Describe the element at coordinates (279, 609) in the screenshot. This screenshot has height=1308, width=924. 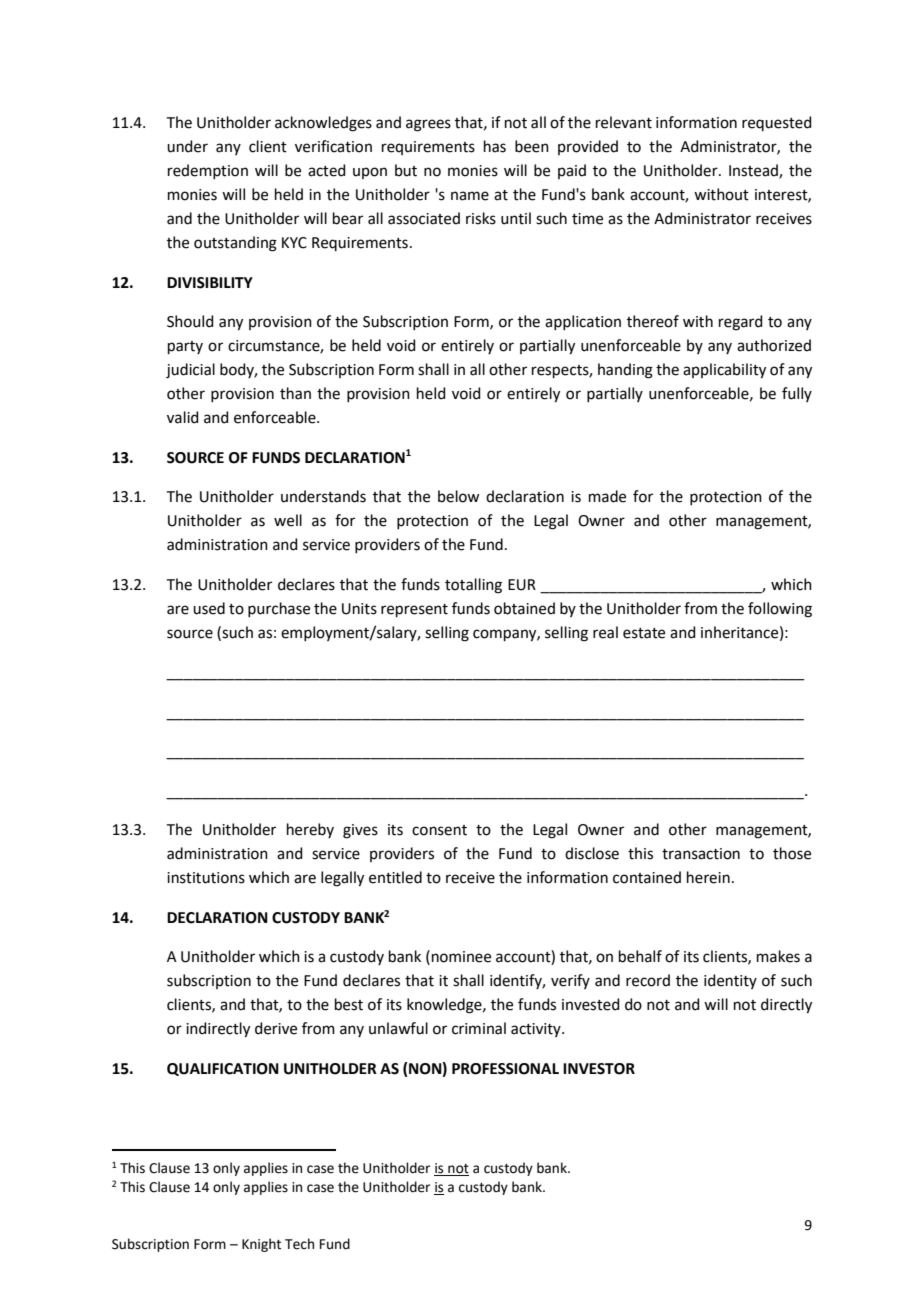
I see `purchase` at that location.
